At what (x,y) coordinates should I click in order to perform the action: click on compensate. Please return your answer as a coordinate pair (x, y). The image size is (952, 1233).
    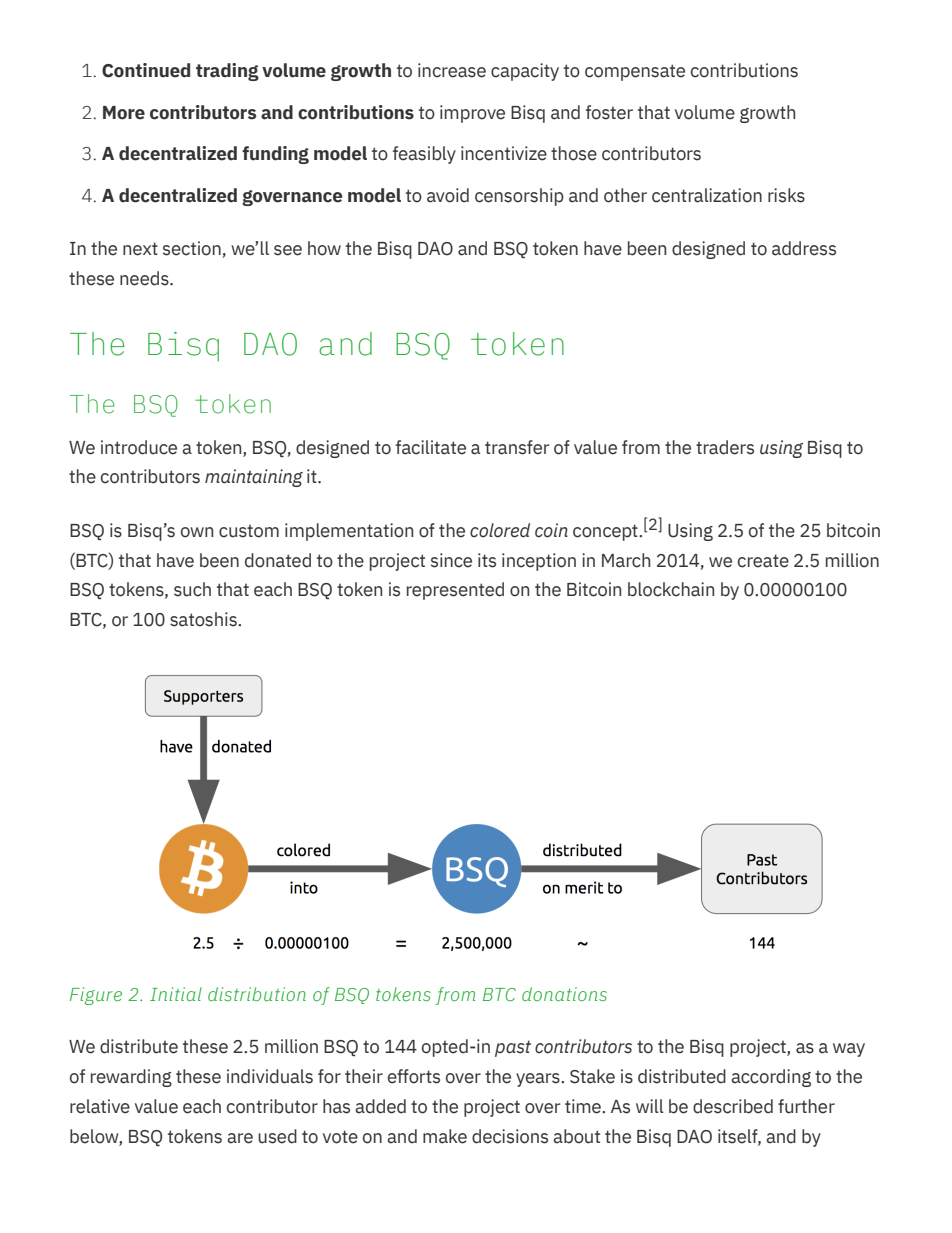
    Looking at the image, I should click on (635, 72).
